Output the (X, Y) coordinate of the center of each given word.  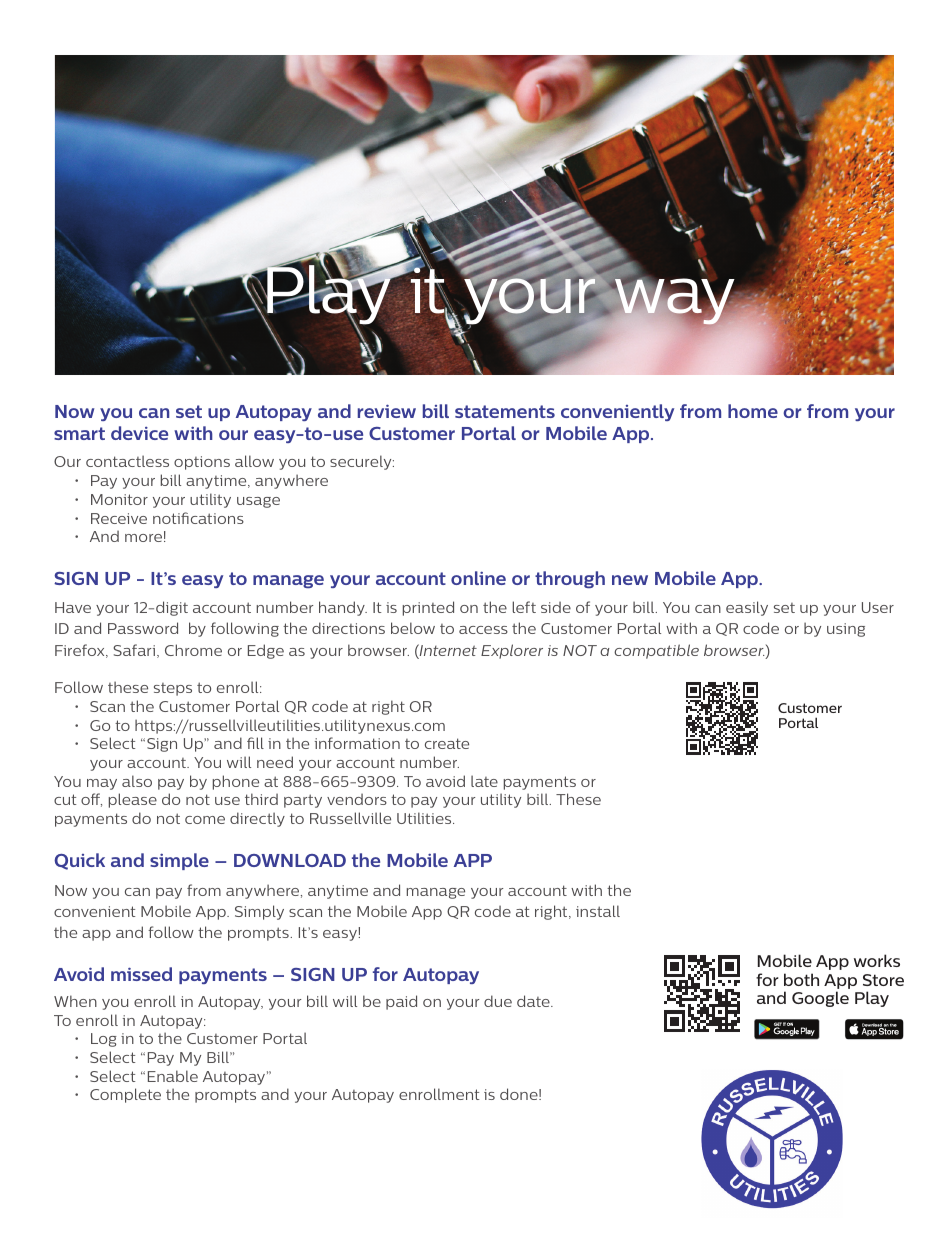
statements (505, 411)
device (139, 433)
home (753, 411)
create (447, 743)
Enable (173, 1076)
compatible (656, 651)
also (137, 781)
